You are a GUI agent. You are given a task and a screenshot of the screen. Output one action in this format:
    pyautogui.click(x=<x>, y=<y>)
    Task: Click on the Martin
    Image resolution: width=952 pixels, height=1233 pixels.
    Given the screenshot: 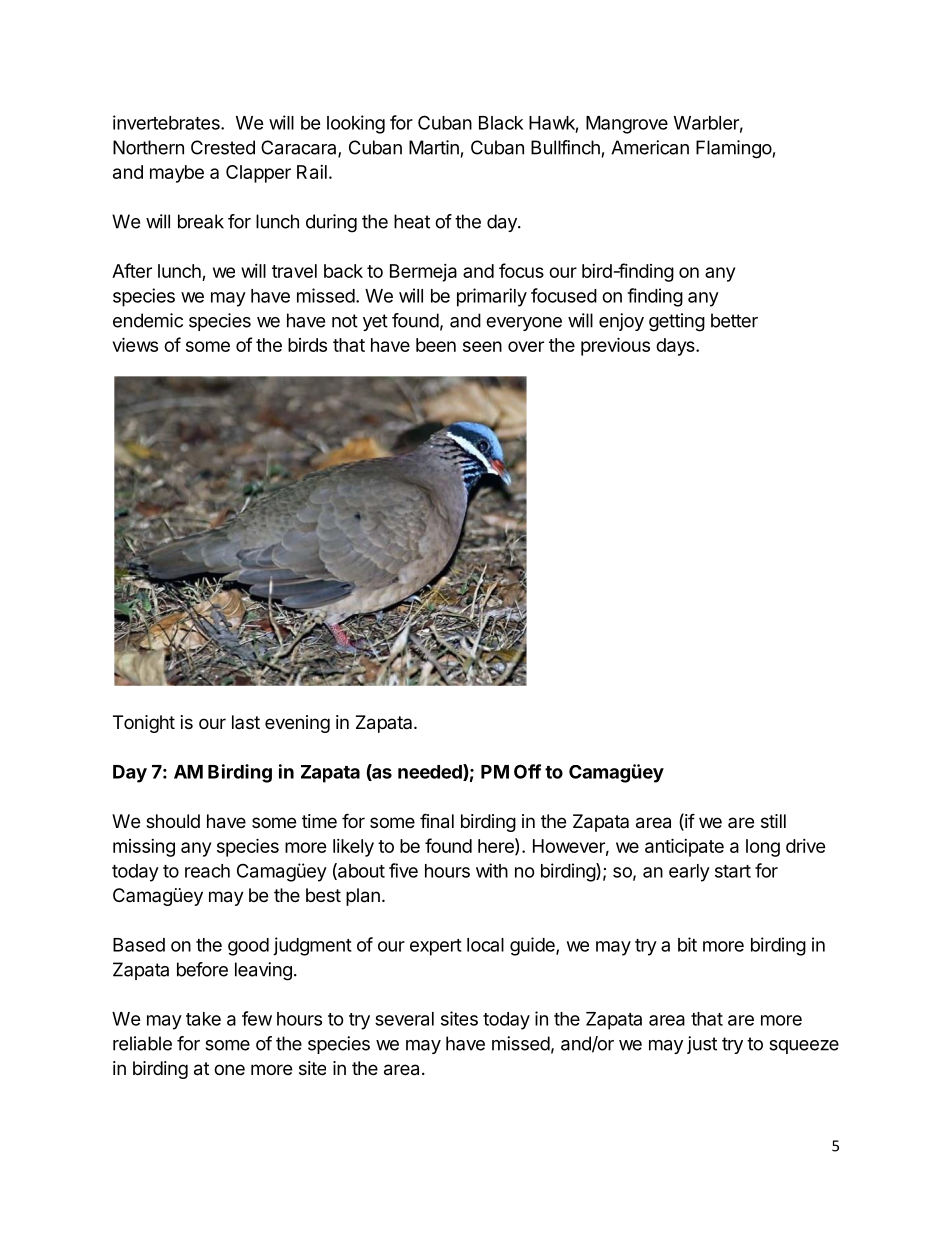 What is the action you would take?
    pyautogui.click(x=434, y=147)
